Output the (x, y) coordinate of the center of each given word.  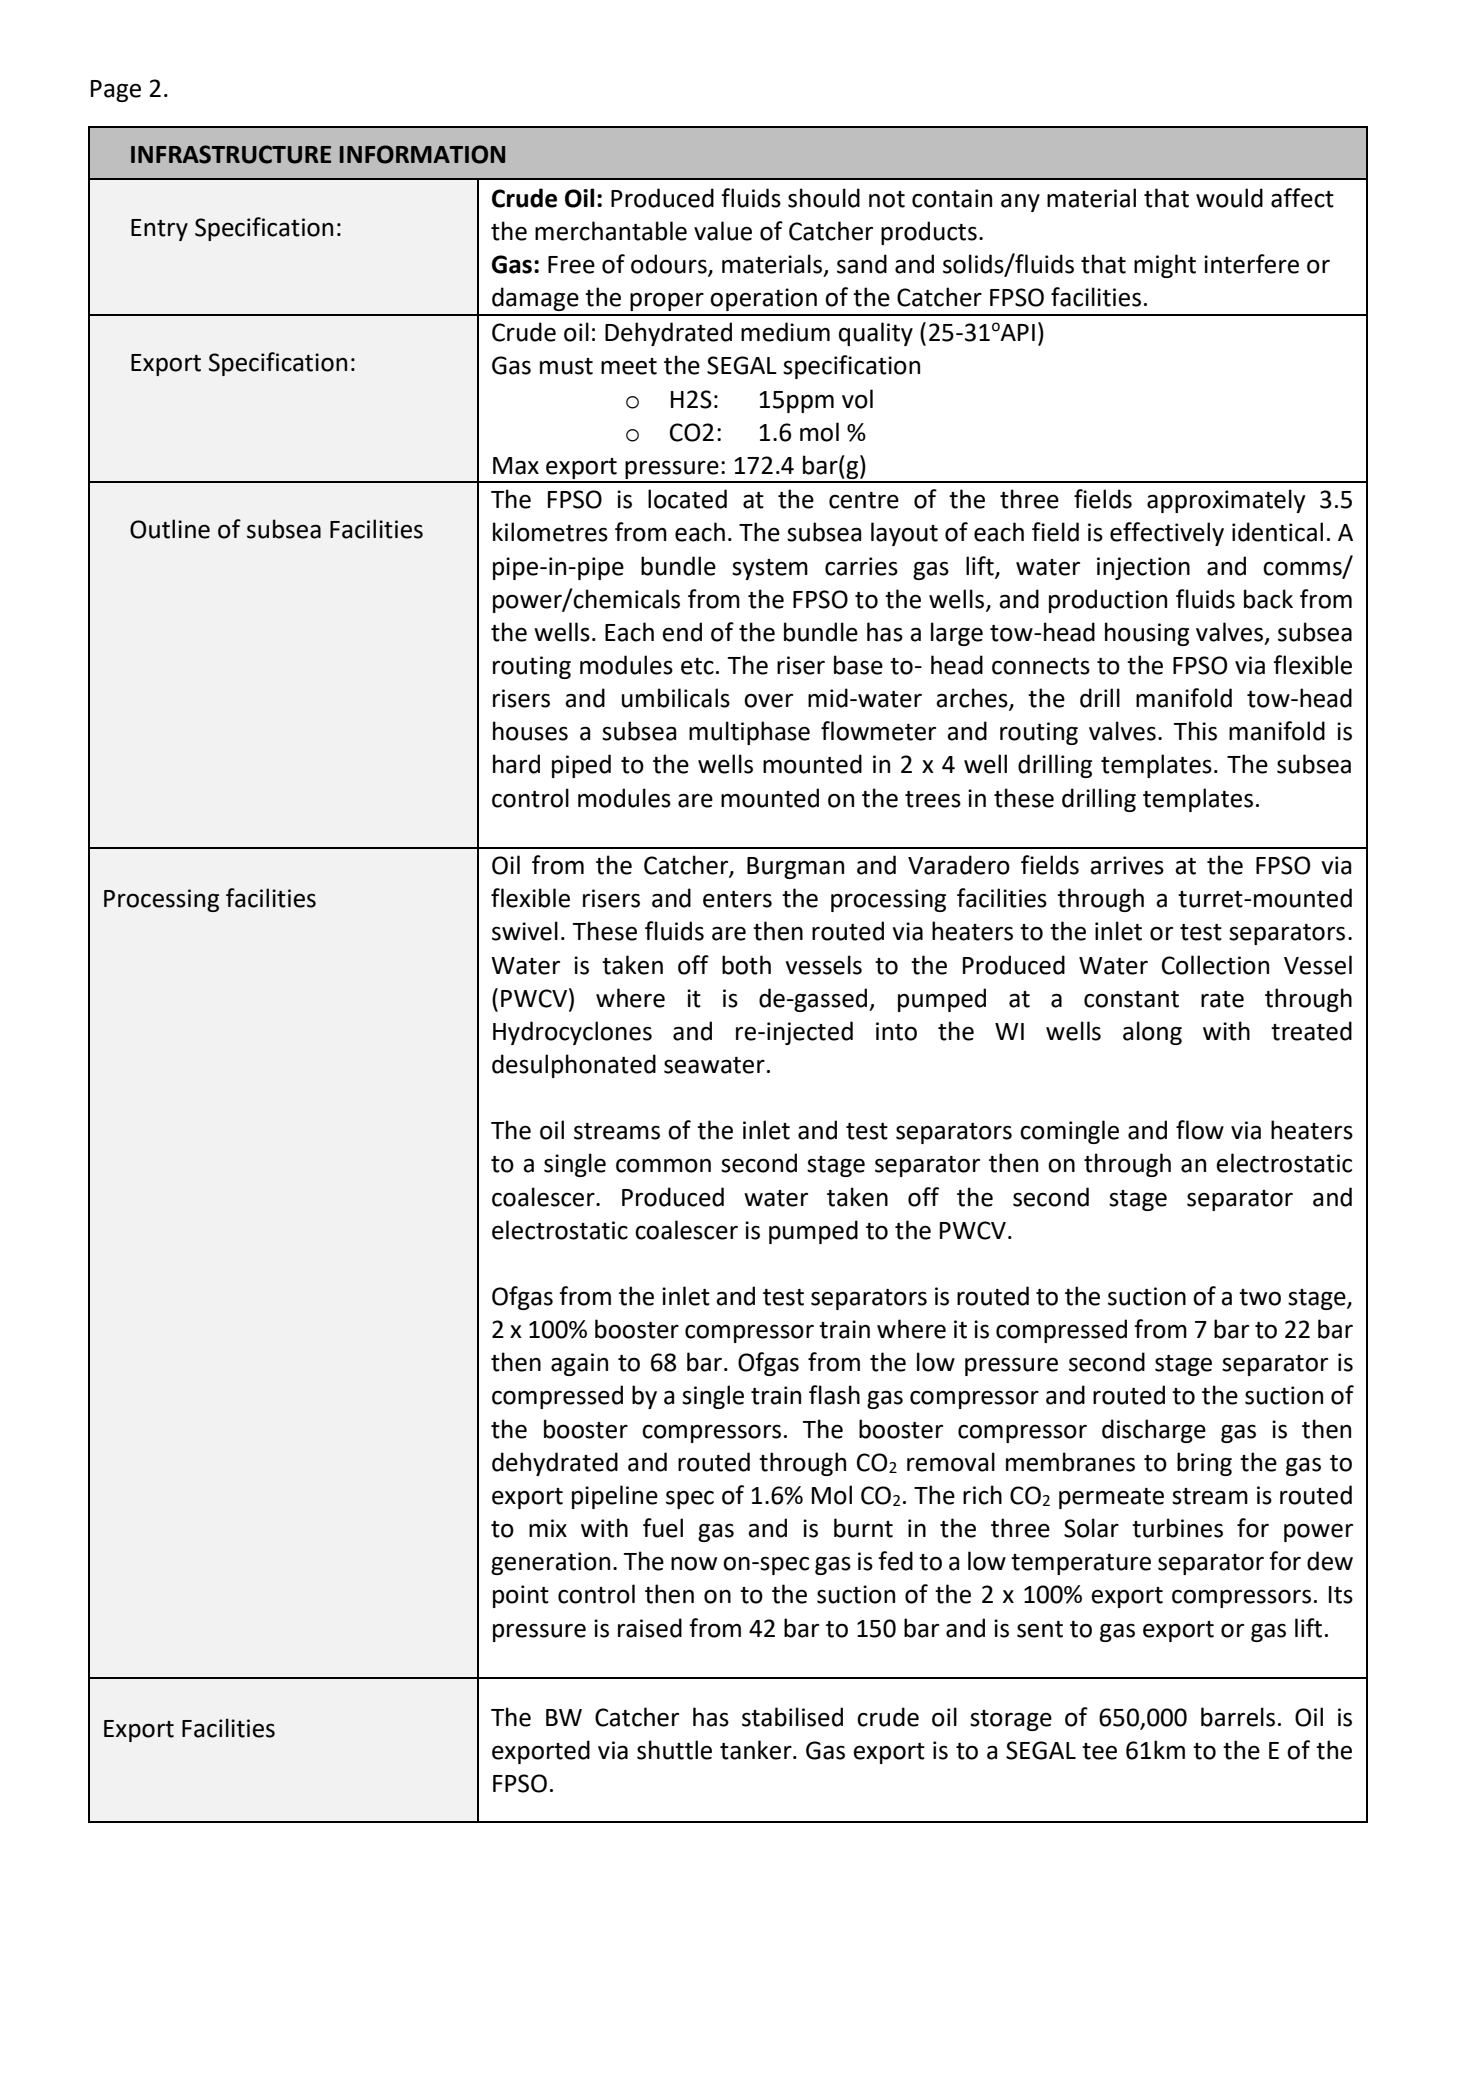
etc (697, 666)
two (1260, 1297)
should (824, 198)
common (663, 1165)
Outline (170, 529)
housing (1147, 634)
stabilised (792, 1717)
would (1229, 198)
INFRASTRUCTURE (231, 154)
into (896, 1031)
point (521, 1596)
